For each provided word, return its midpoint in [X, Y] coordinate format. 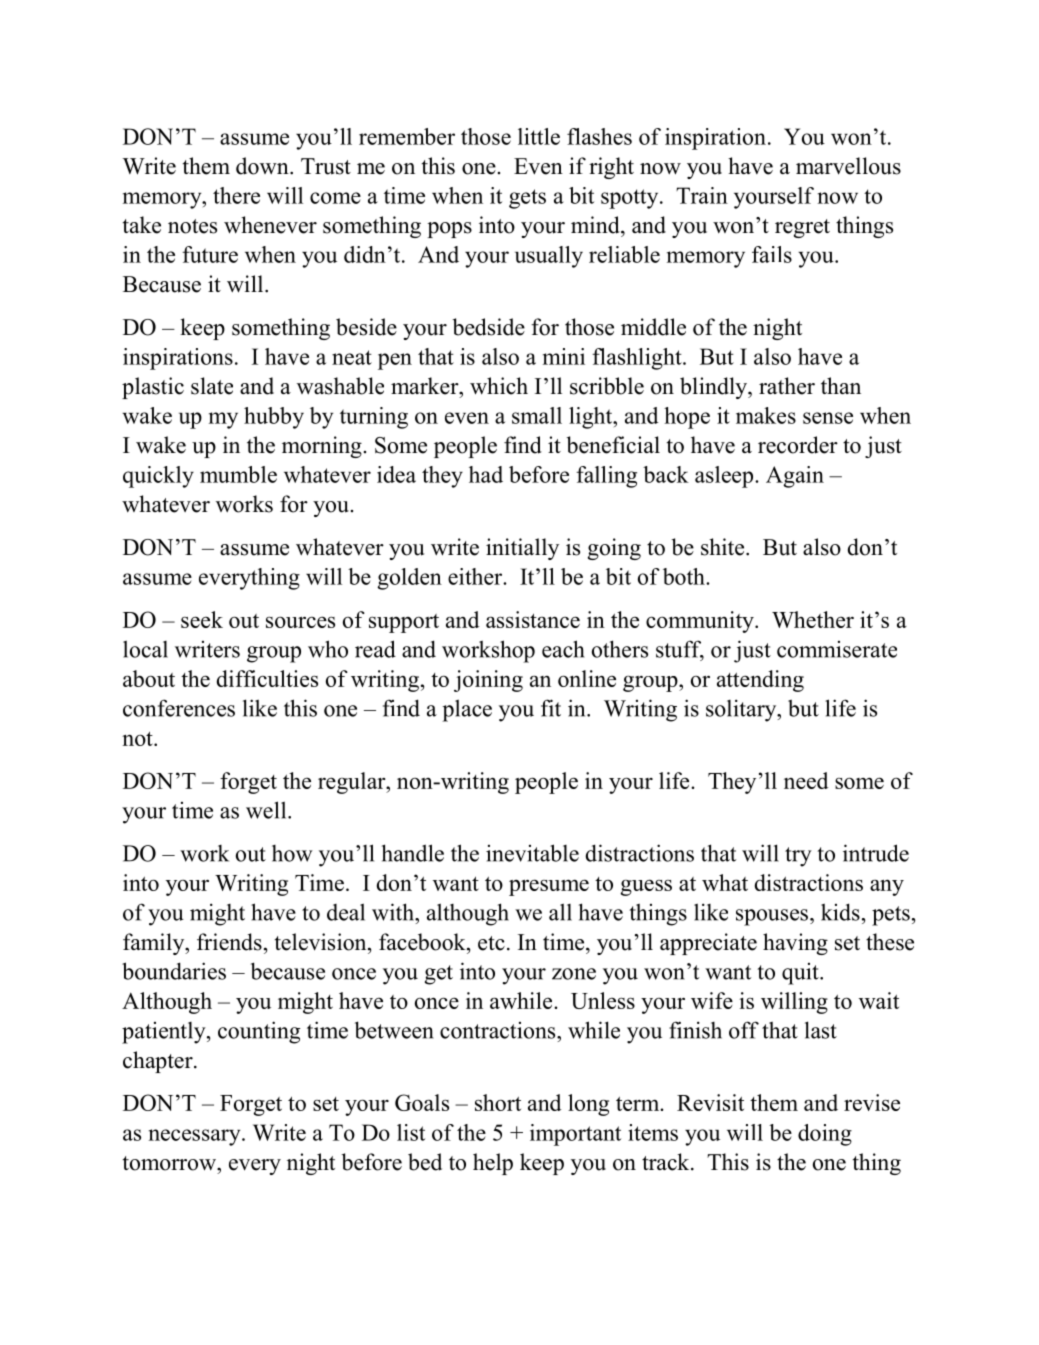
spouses [772, 917]
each [563, 649]
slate [212, 386]
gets [527, 199]
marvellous [848, 166]
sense [828, 418]
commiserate [837, 649]
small [537, 415]
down [263, 166]
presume [549, 887]
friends [229, 942]
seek [202, 619]
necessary [196, 1137]
